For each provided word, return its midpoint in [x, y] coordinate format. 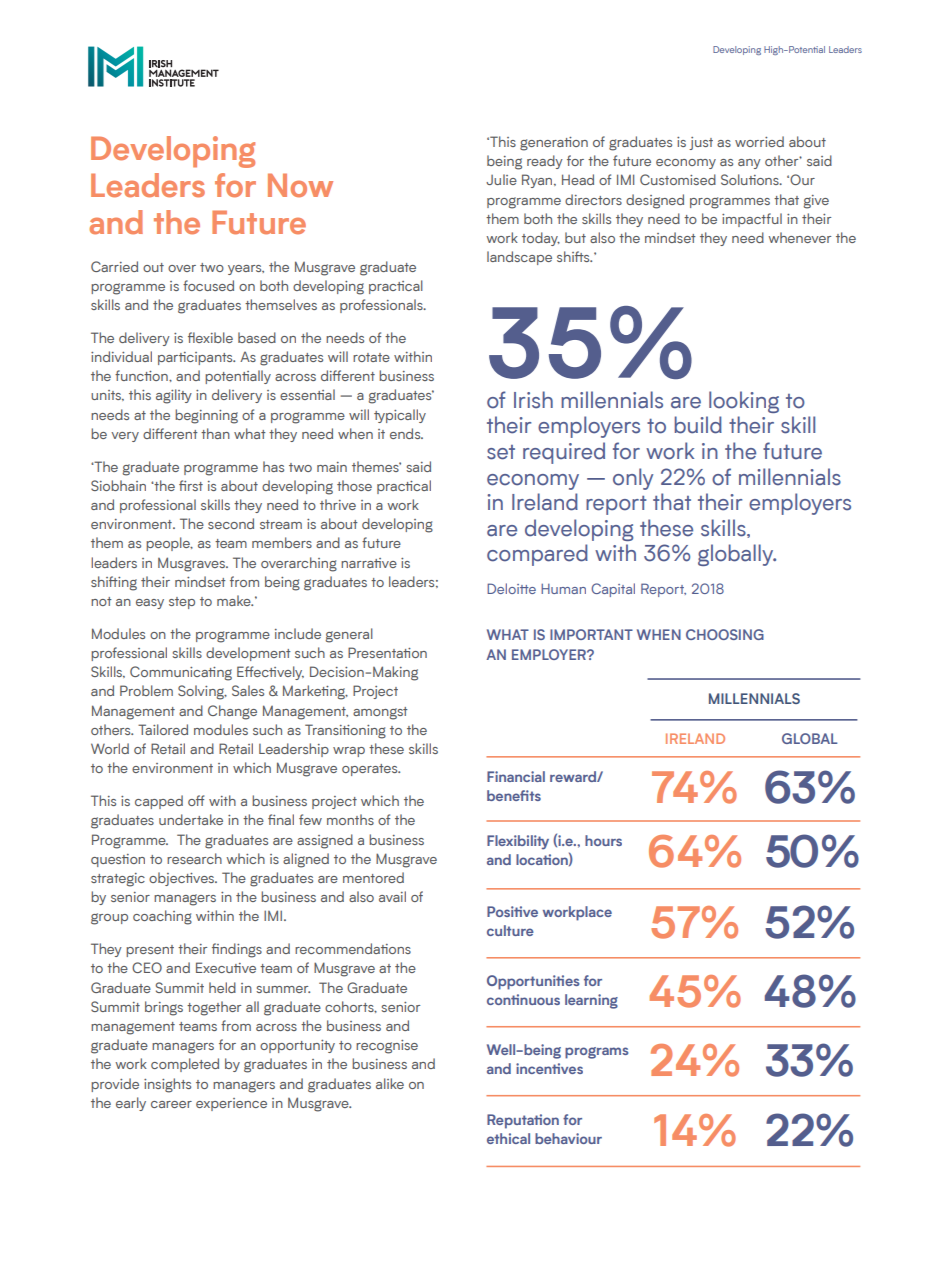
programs [596, 1053]
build [698, 425]
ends [406, 433]
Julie [501, 179]
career [171, 1104]
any [749, 164]
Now [300, 185]
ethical [508, 1138]
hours [603, 840]
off [196, 800]
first [191, 485]
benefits [514, 795]
